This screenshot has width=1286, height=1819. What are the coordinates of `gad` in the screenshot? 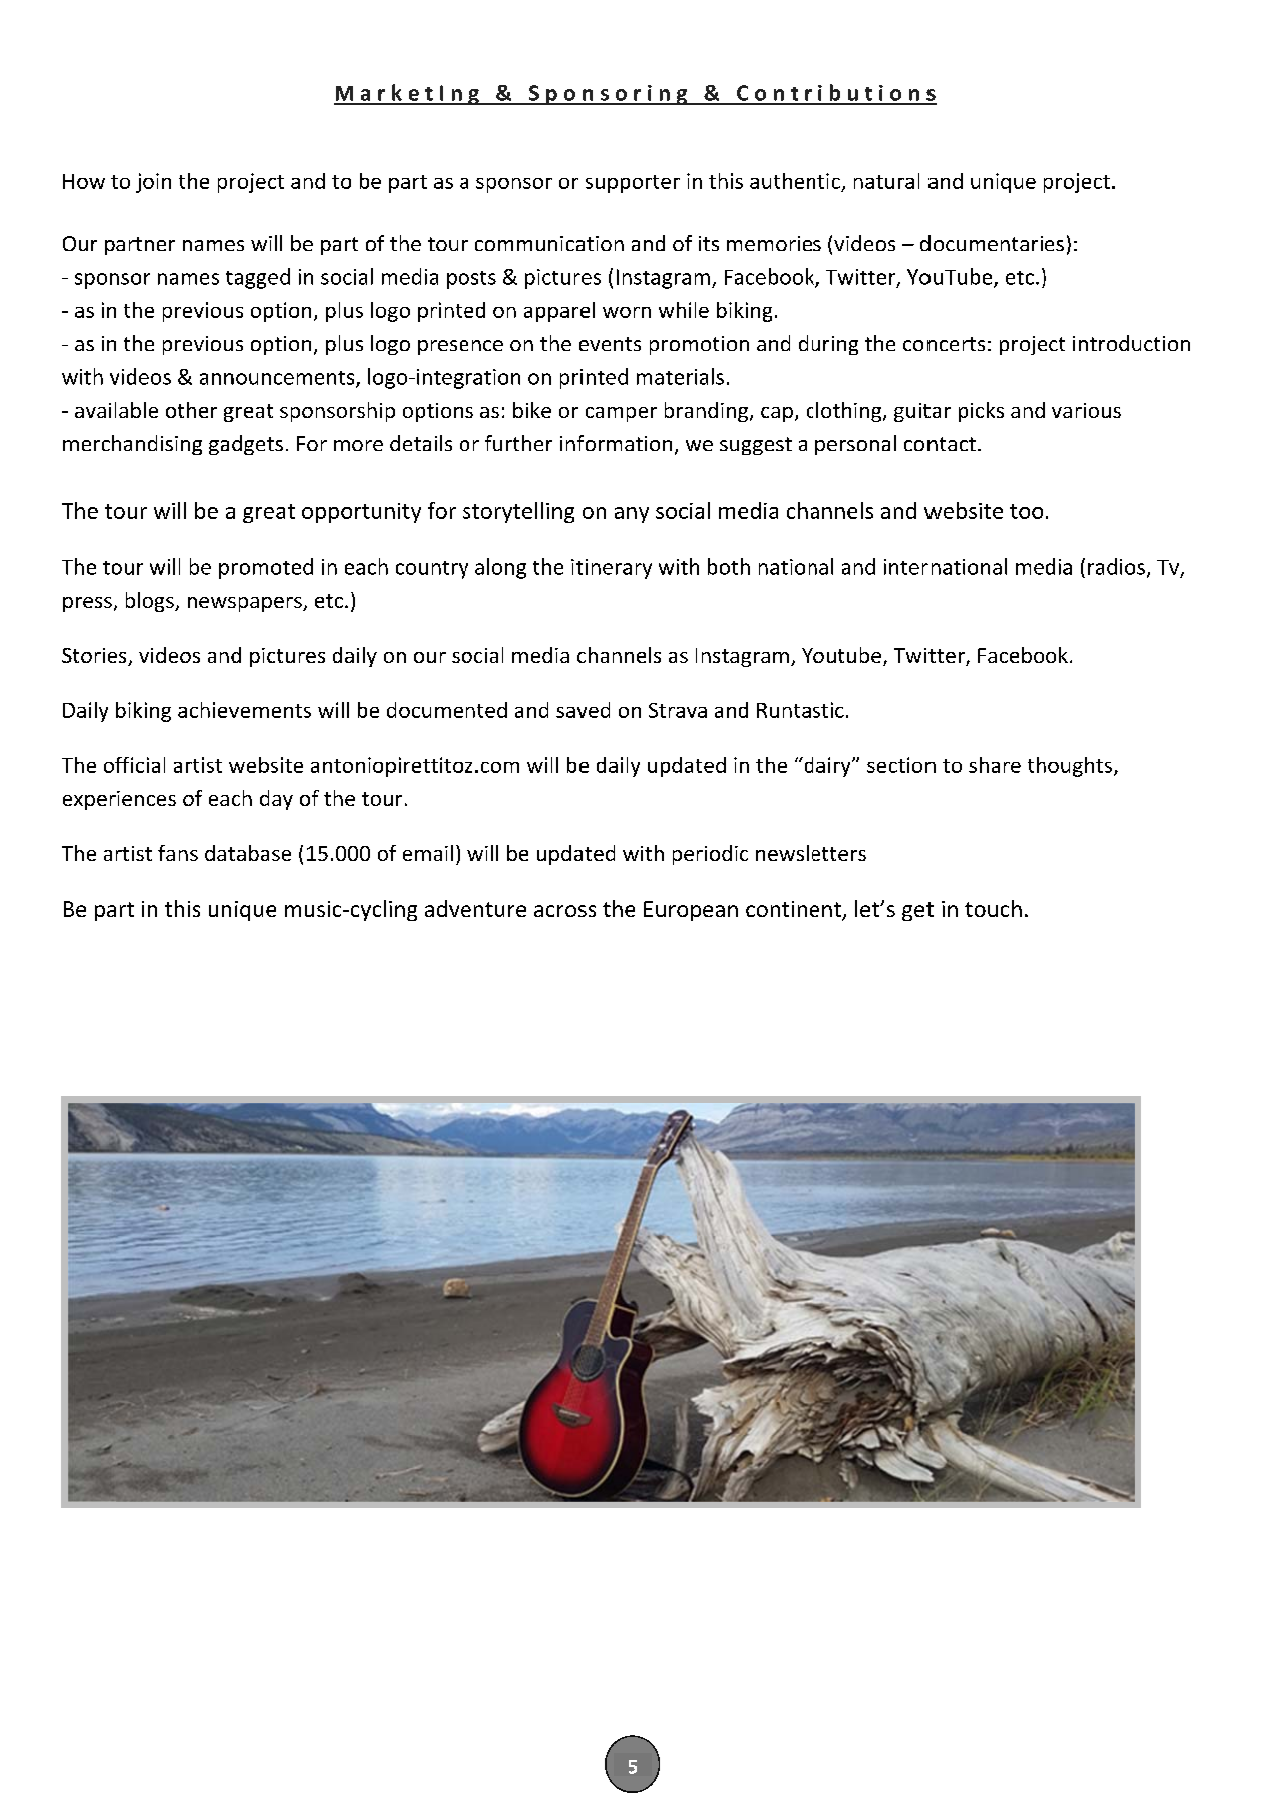 It's located at (225, 445).
